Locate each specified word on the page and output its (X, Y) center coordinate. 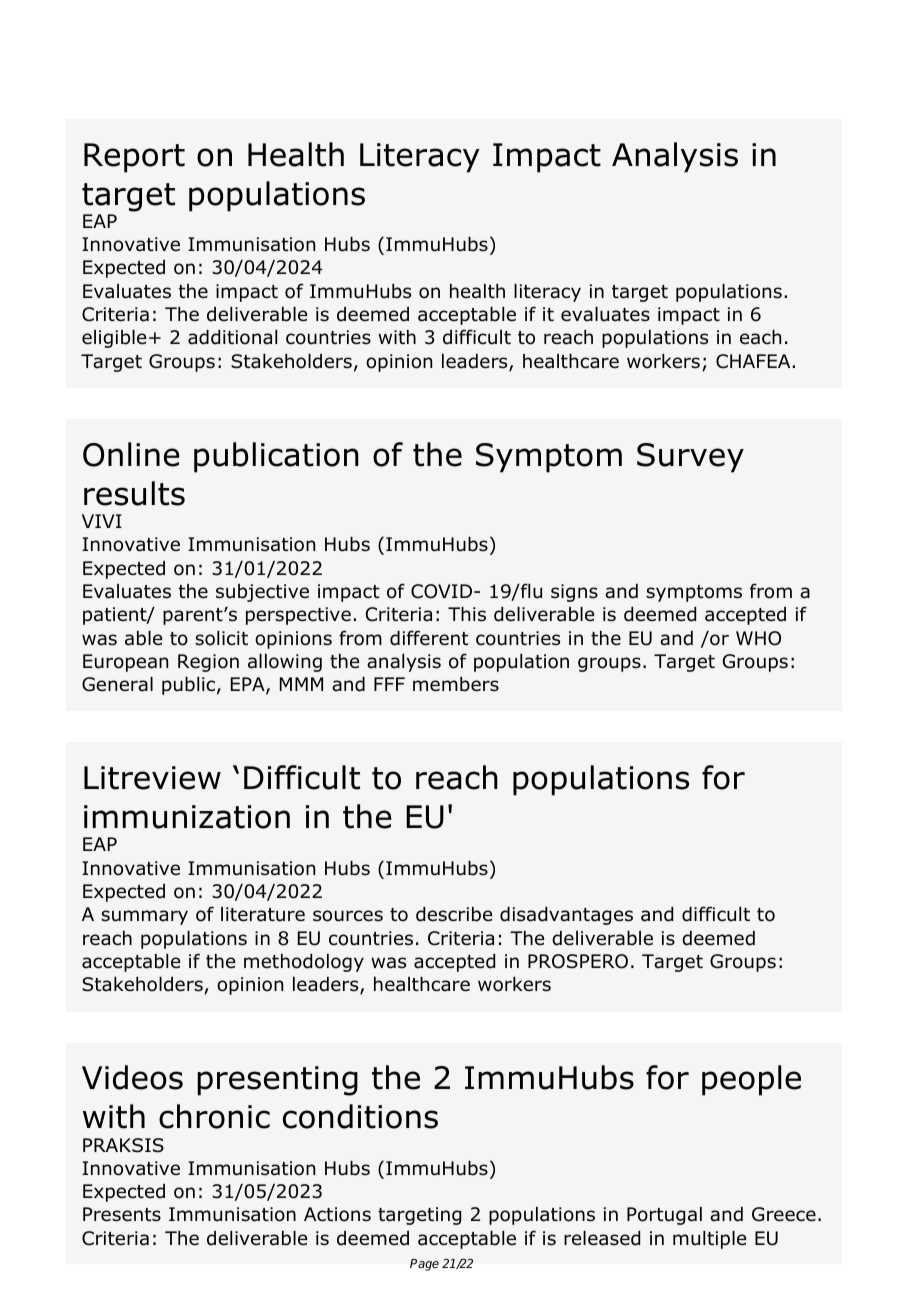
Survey (690, 458)
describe (454, 914)
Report (134, 158)
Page (424, 1265)
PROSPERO (578, 961)
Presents (122, 1214)
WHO (758, 638)
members (456, 684)
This (467, 614)
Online (131, 454)
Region (208, 663)
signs (574, 593)
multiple (709, 1240)
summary (144, 917)
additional (232, 337)
